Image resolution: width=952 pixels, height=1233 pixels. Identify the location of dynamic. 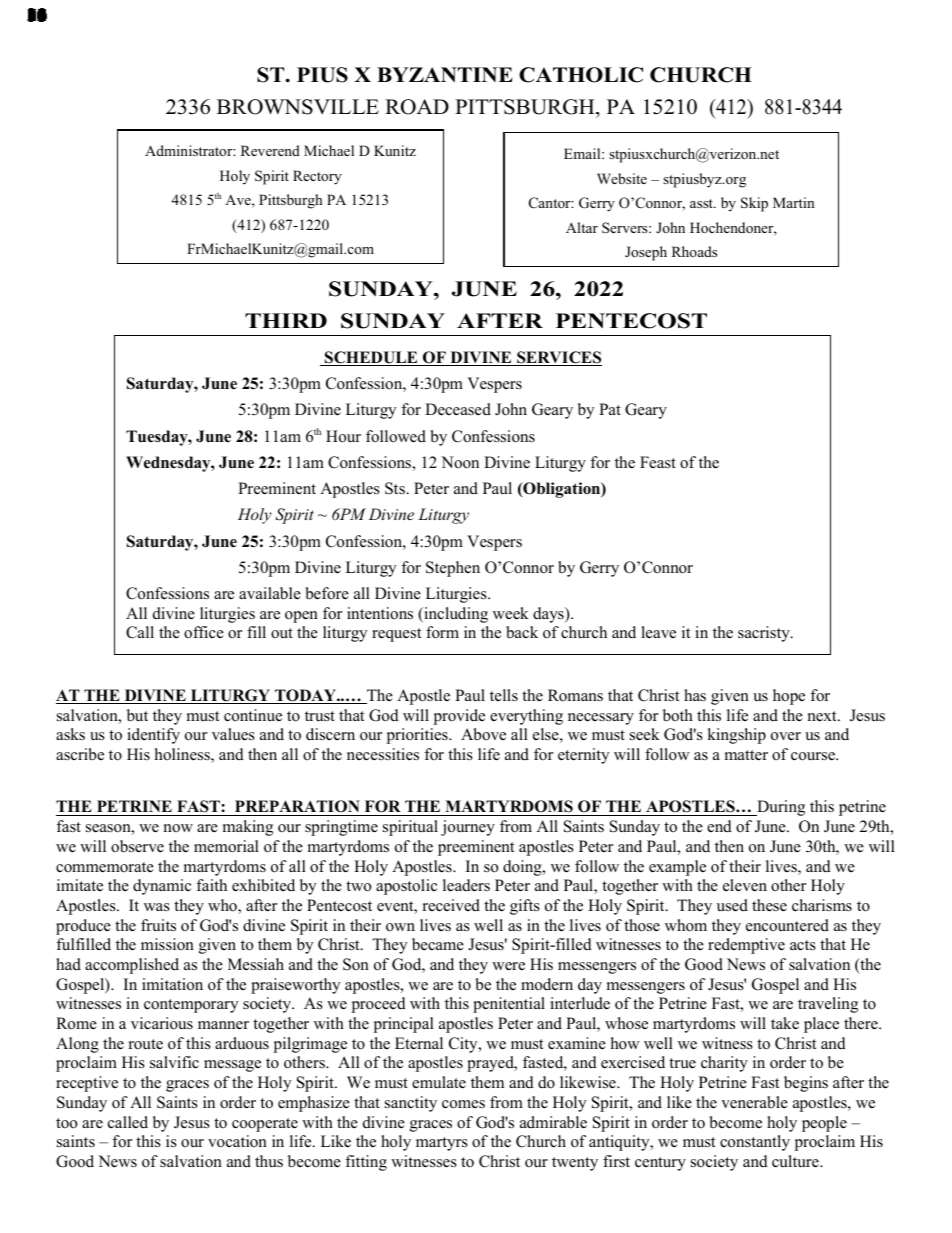
(162, 887).
